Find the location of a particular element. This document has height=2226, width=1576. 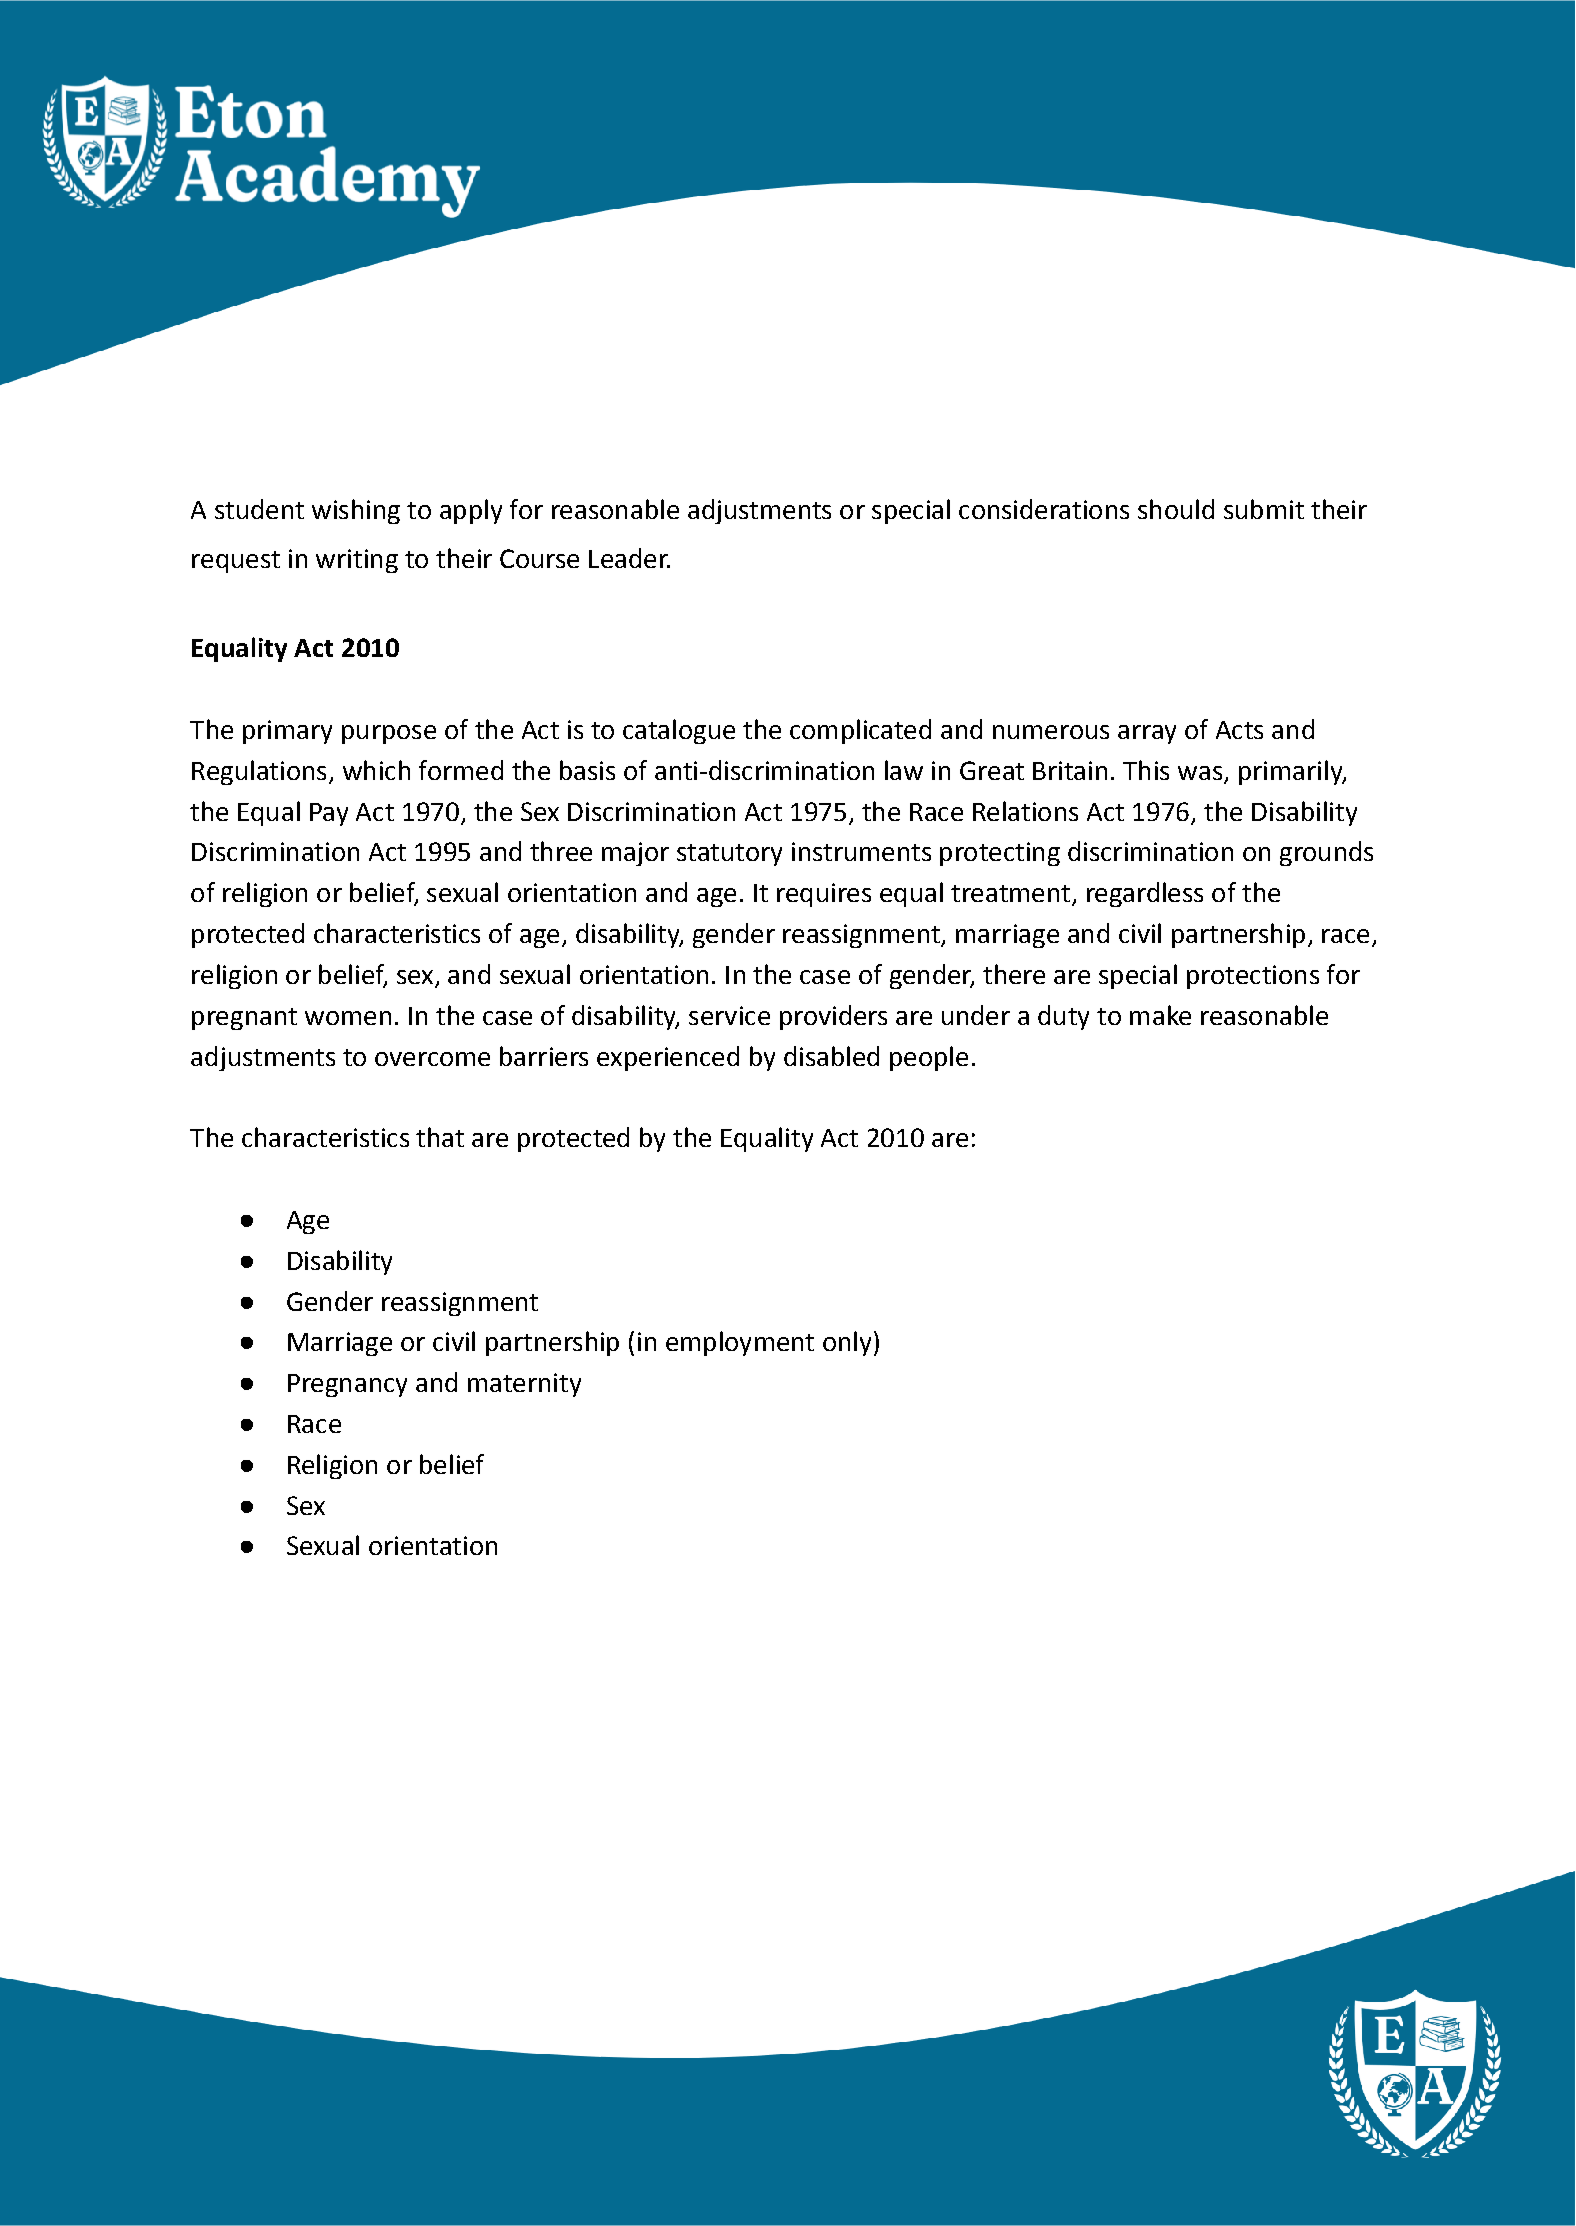

women is located at coordinates (348, 1018).
